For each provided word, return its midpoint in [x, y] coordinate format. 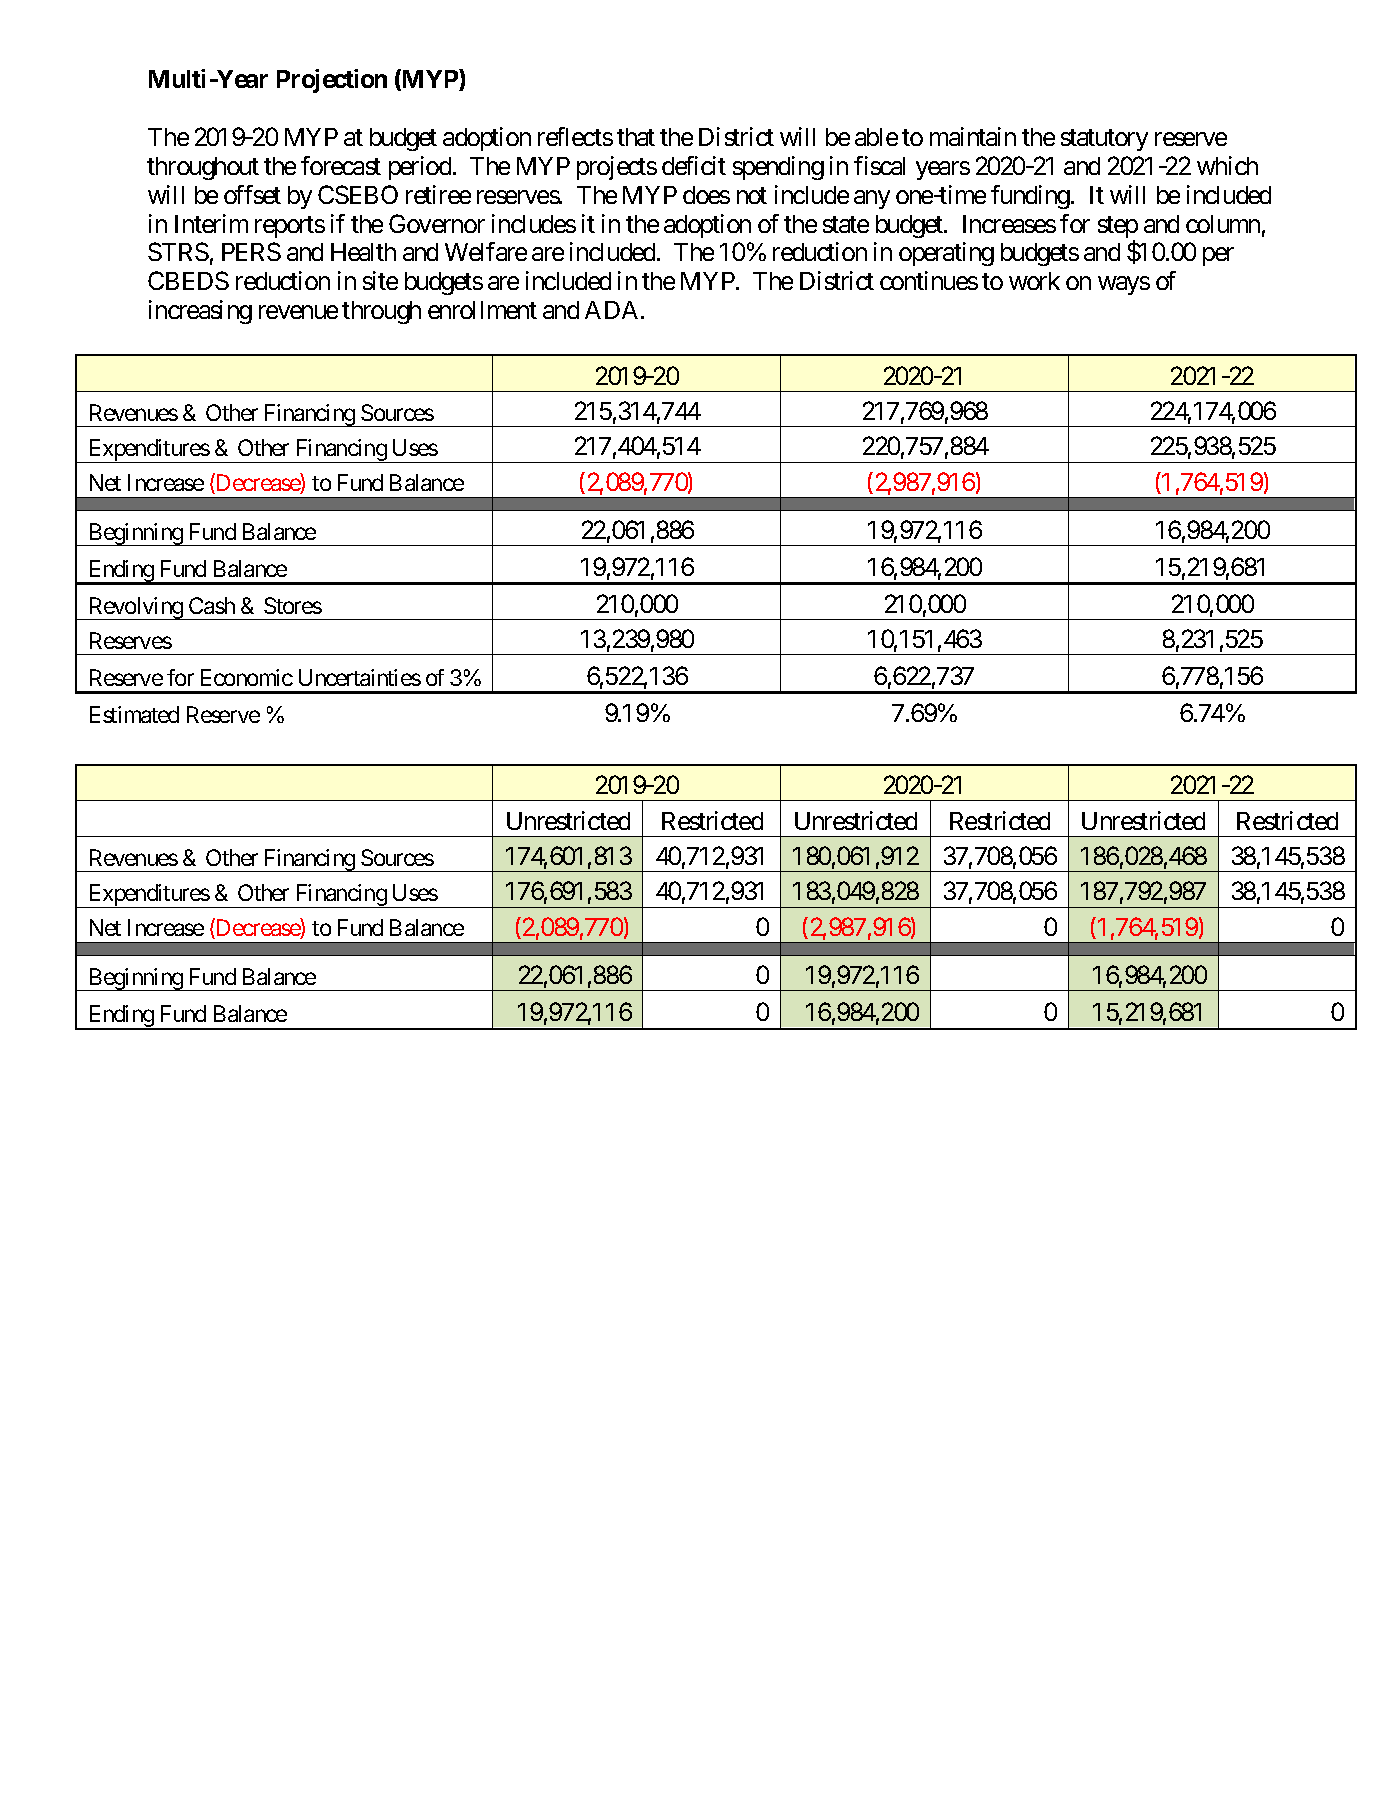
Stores [293, 605]
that [636, 137]
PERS [251, 251]
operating [946, 254]
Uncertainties [360, 677]
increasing [200, 312]
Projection [332, 81]
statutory [1104, 140]
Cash [212, 605]
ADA [611, 310]
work [1034, 281]
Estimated [134, 714]
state [846, 224]
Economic [247, 677]
